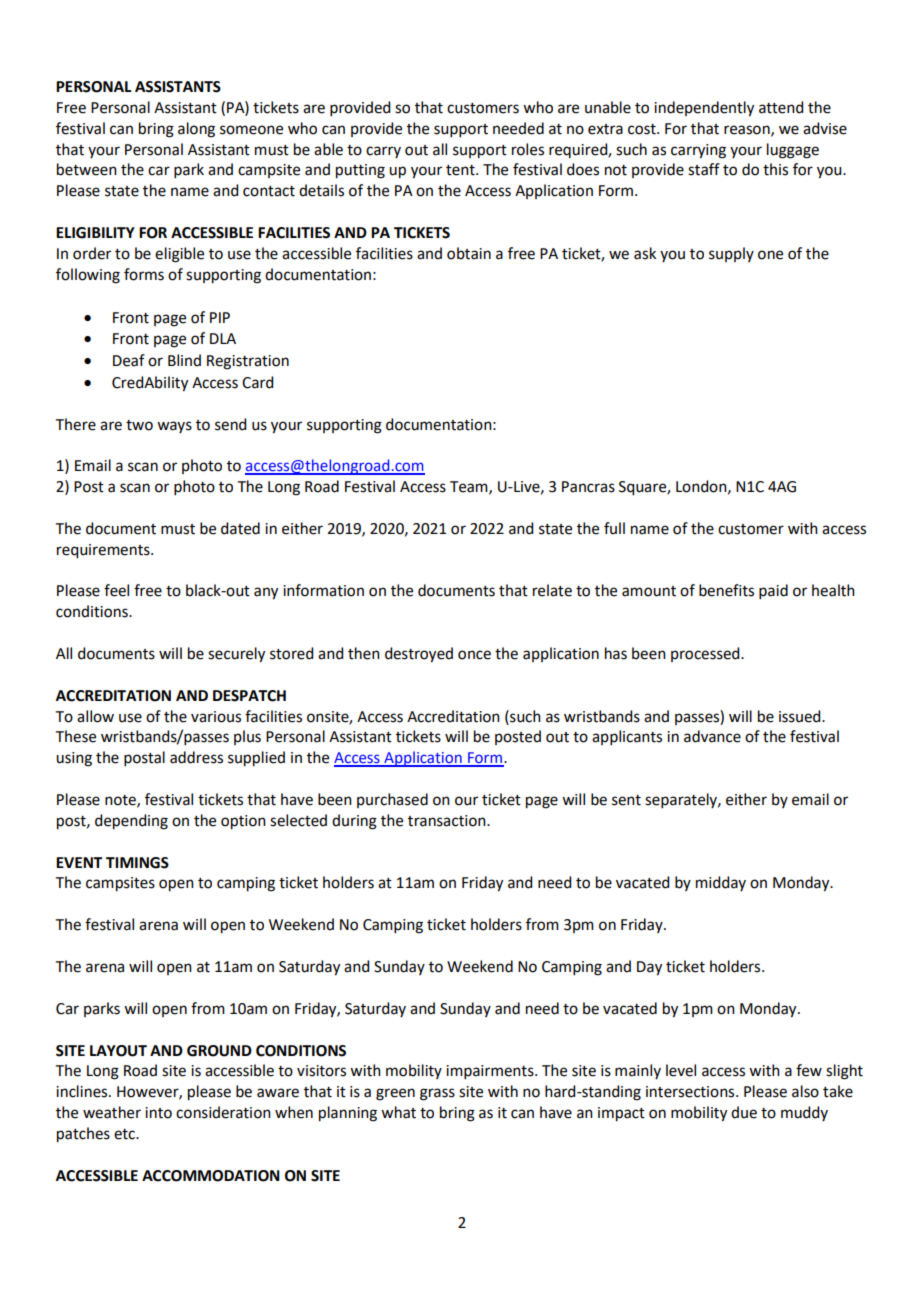  Describe the element at coordinates (731, 254) in the document. I see `supply` at that location.
